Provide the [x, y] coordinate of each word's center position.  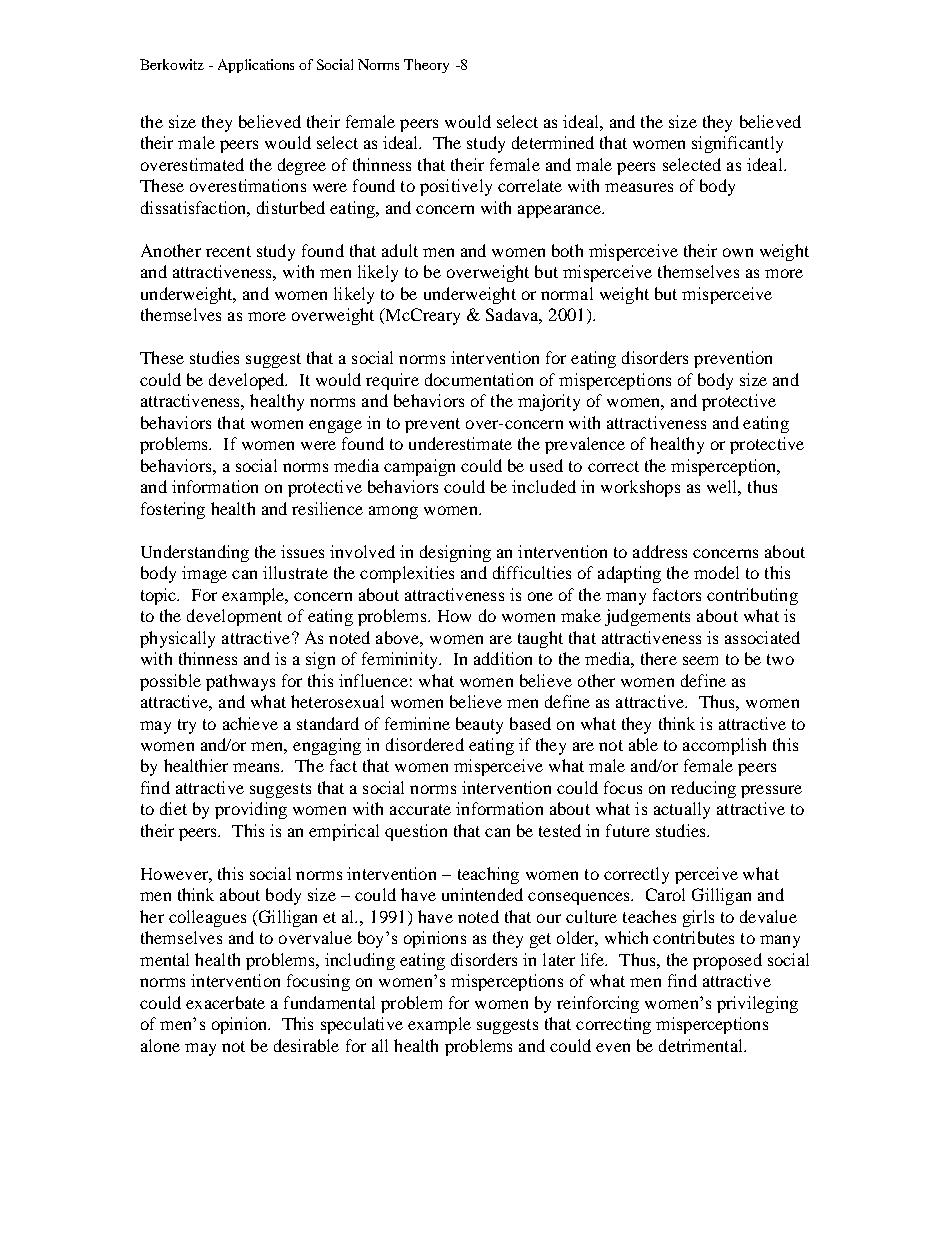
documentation [479, 379]
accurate [420, 809]
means [257, 767]
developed [248, 381]
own [738, 252]
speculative [362, 1025]
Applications [256, 66]
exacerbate [225, 1002]
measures [639, 187]
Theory [426, 66]
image [204, 574]
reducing [703, 789]
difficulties [532, 572]
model [716, 572]
